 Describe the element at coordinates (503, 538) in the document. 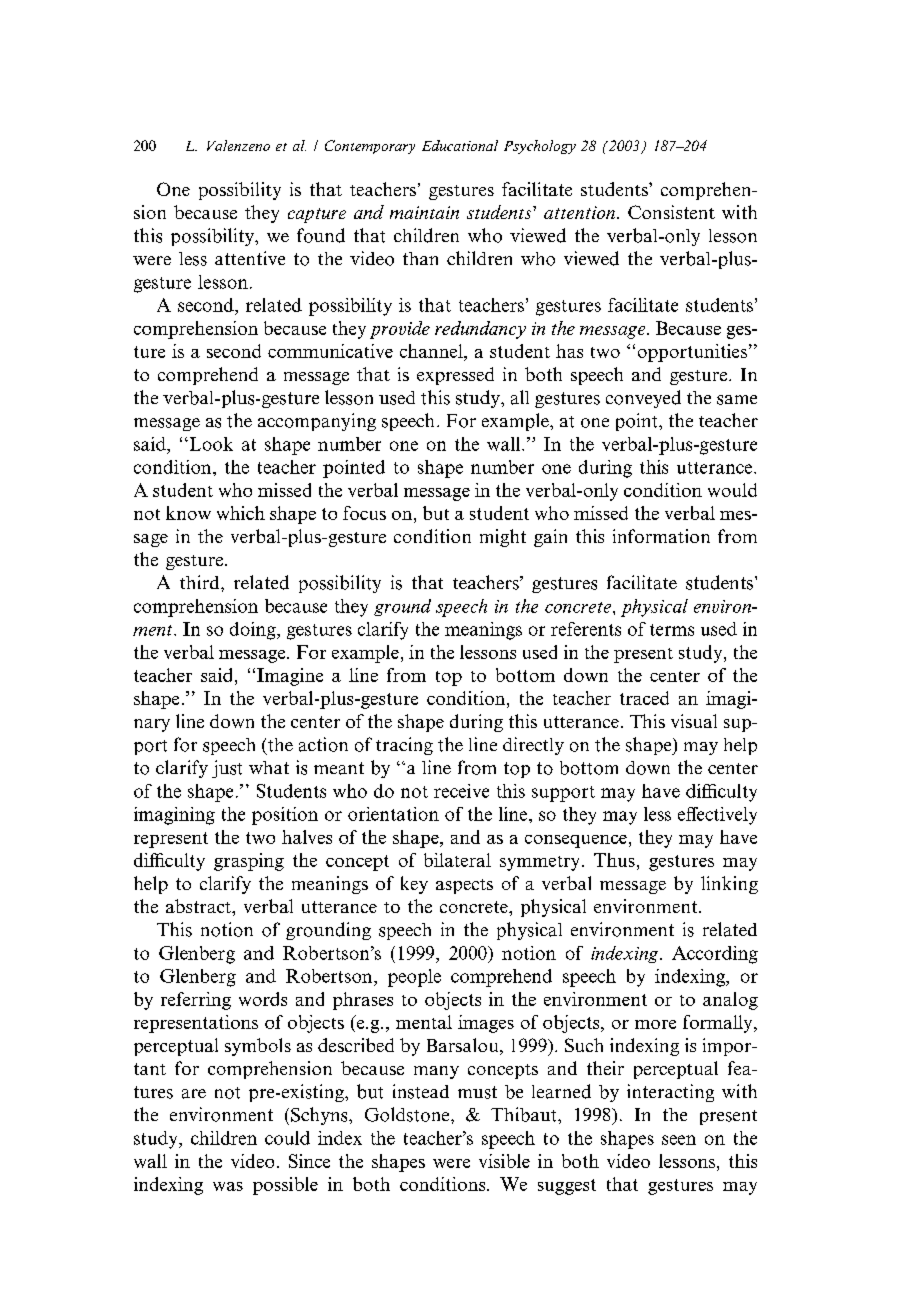

I see `might` at that location.
